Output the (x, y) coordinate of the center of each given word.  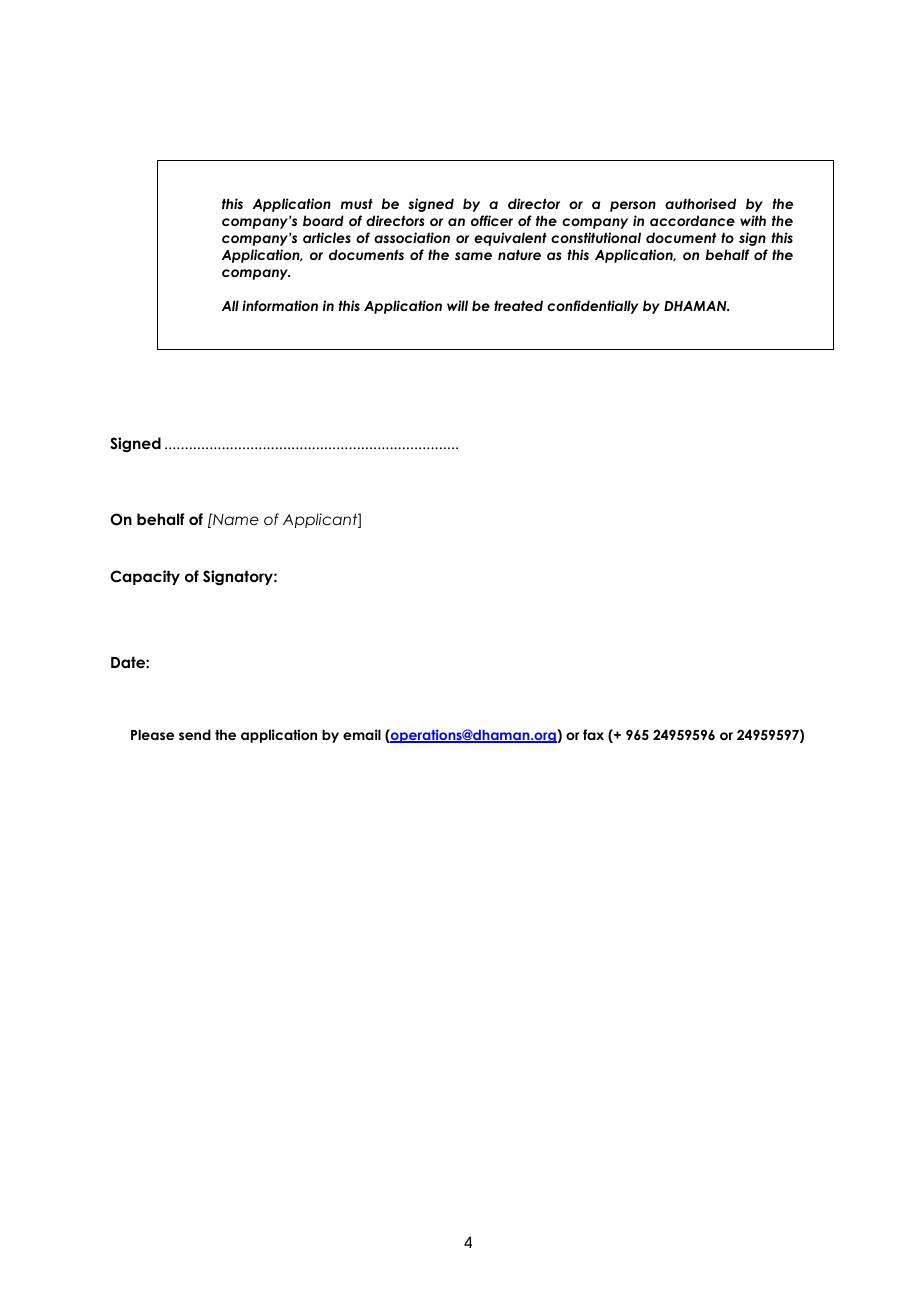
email (362, 734)
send (195, 734)
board (323, 220)
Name (235, 519)
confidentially (592, 307)
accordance (692, 220)
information (280, 305)
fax (593, 734)
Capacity (145, 577)
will (457, 305)
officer (492, 220)
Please (152, 734)
